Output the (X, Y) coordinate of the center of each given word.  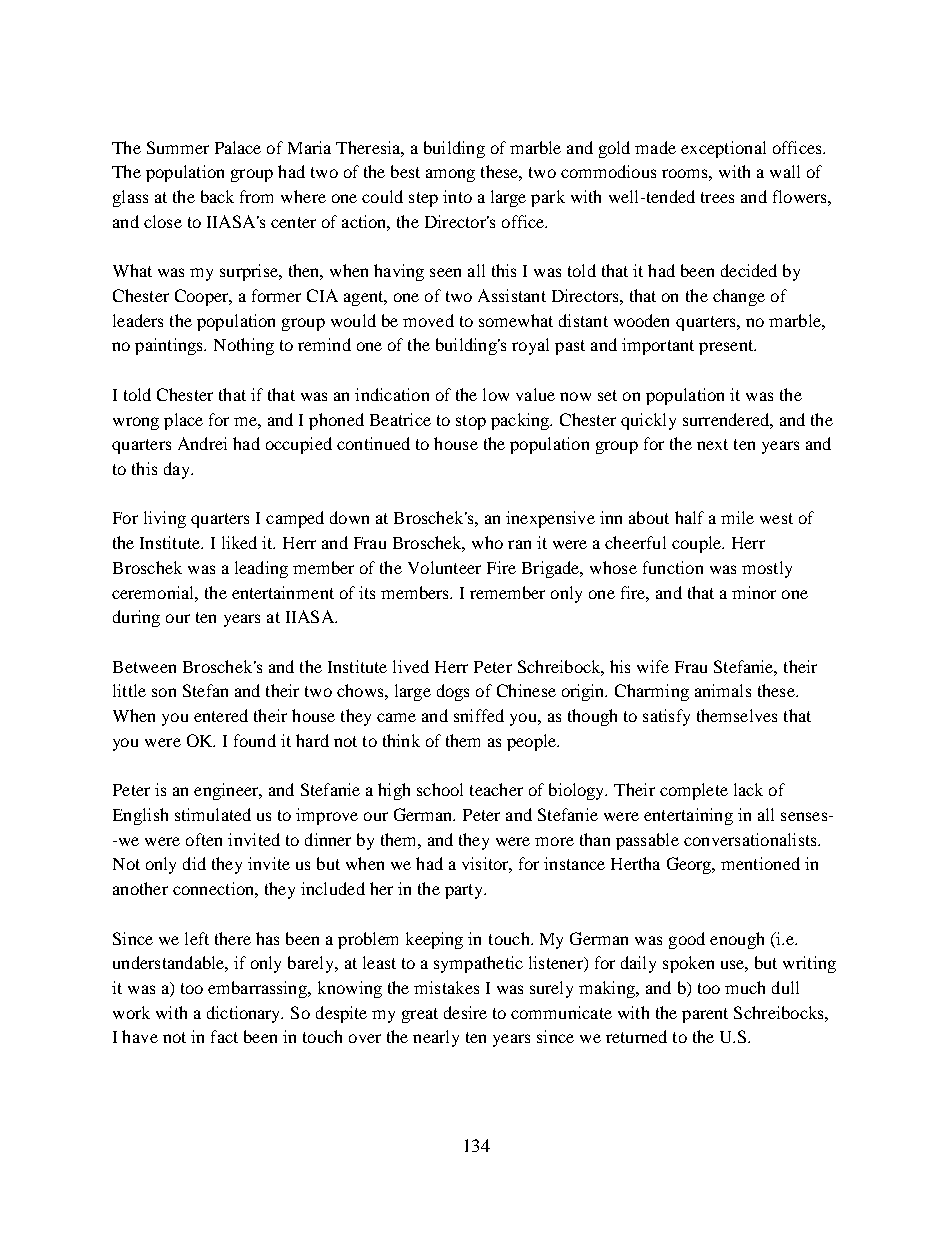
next (712, 444)
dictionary (245, 1014)
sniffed (479, 715)
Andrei (202, 443)
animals (723, 690)
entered (221, 715)
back (217, 196)
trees (717, 197)
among (450, 175)
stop (471, 422)
